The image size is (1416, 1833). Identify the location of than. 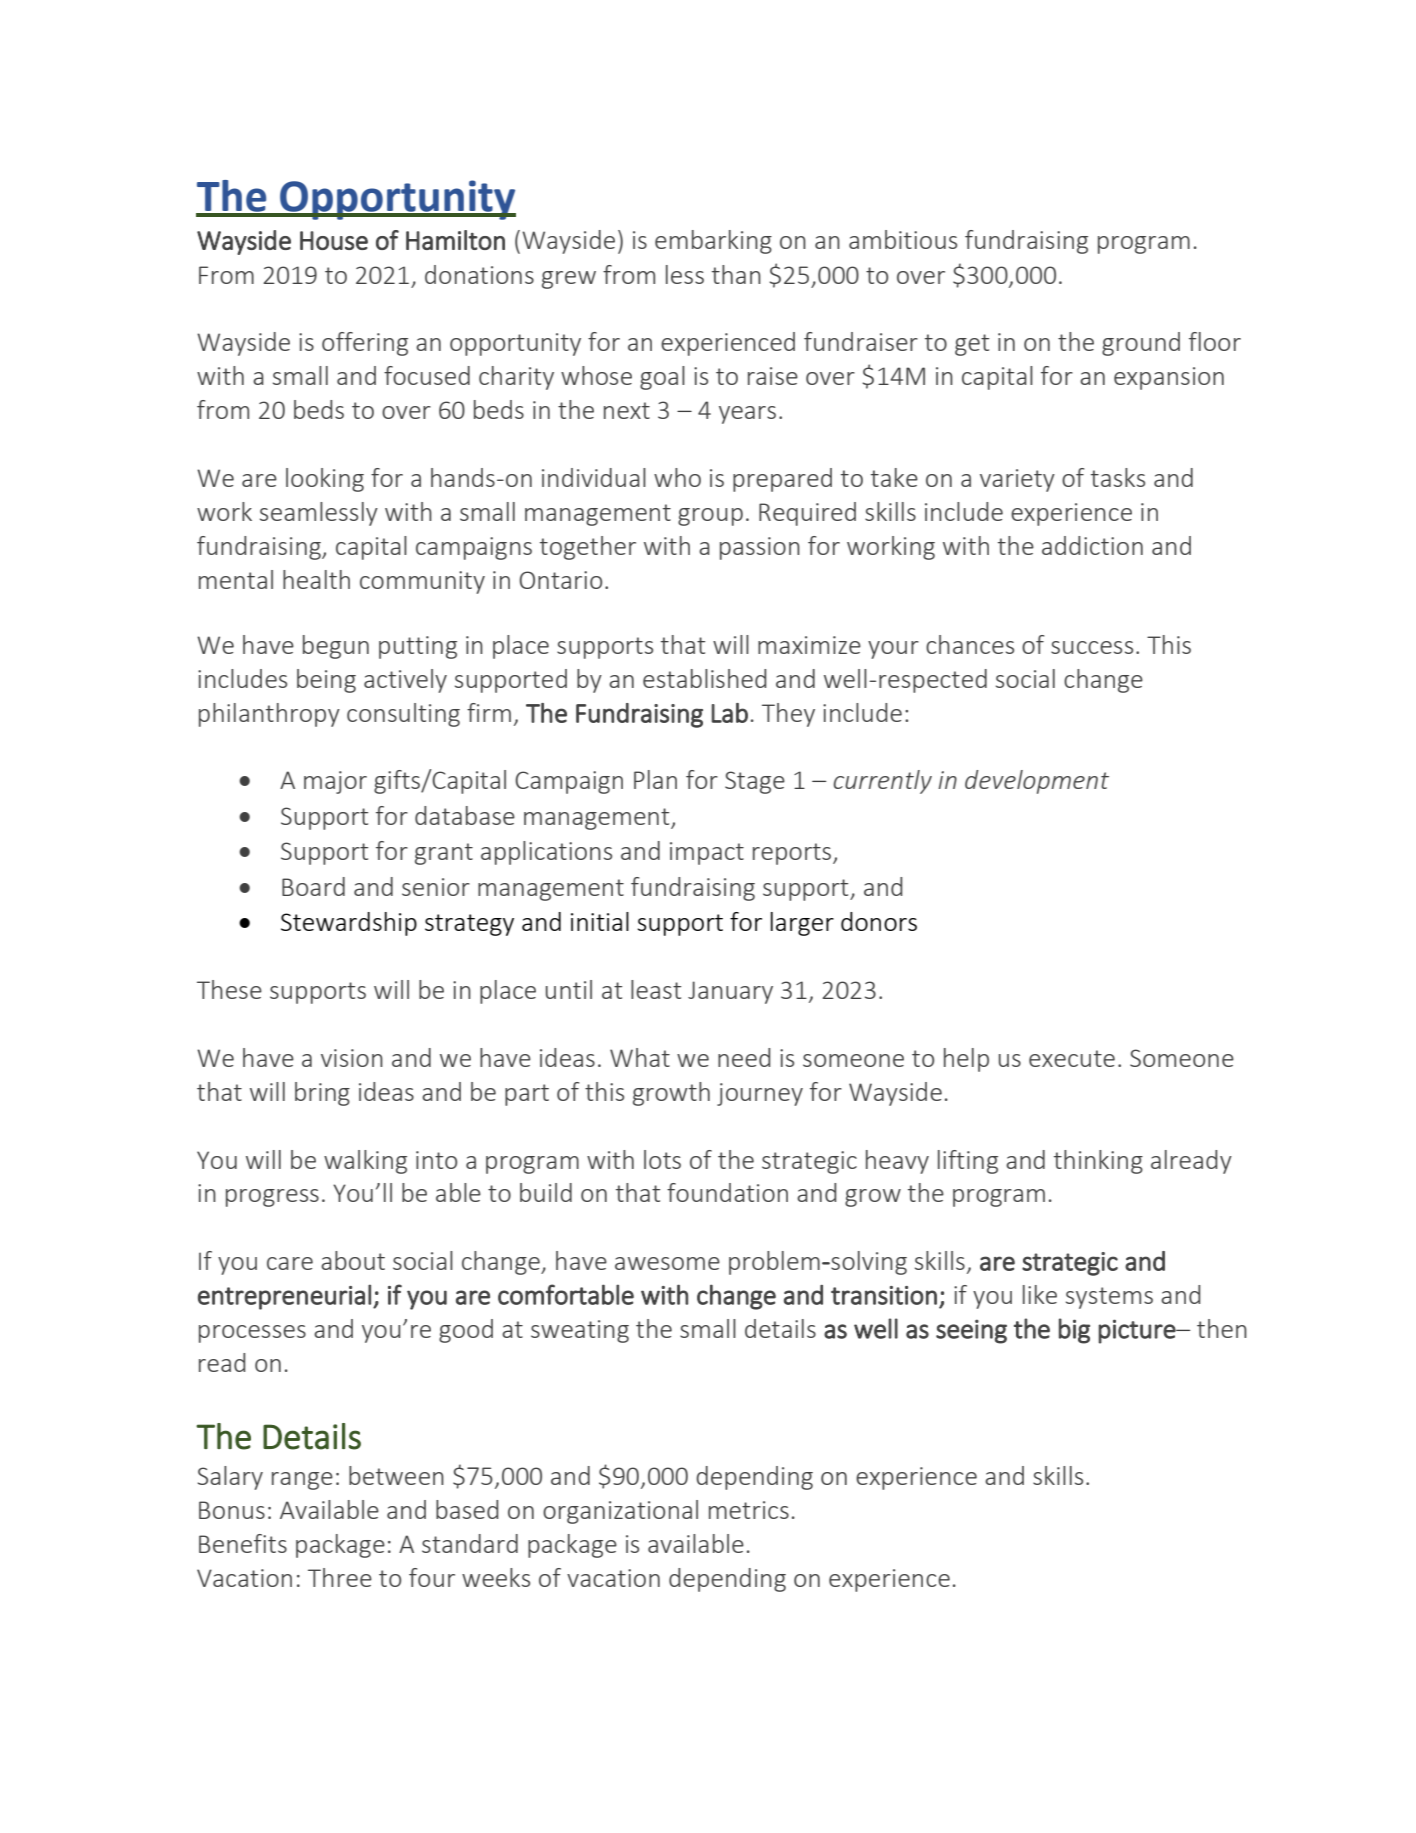
(736, 274).
